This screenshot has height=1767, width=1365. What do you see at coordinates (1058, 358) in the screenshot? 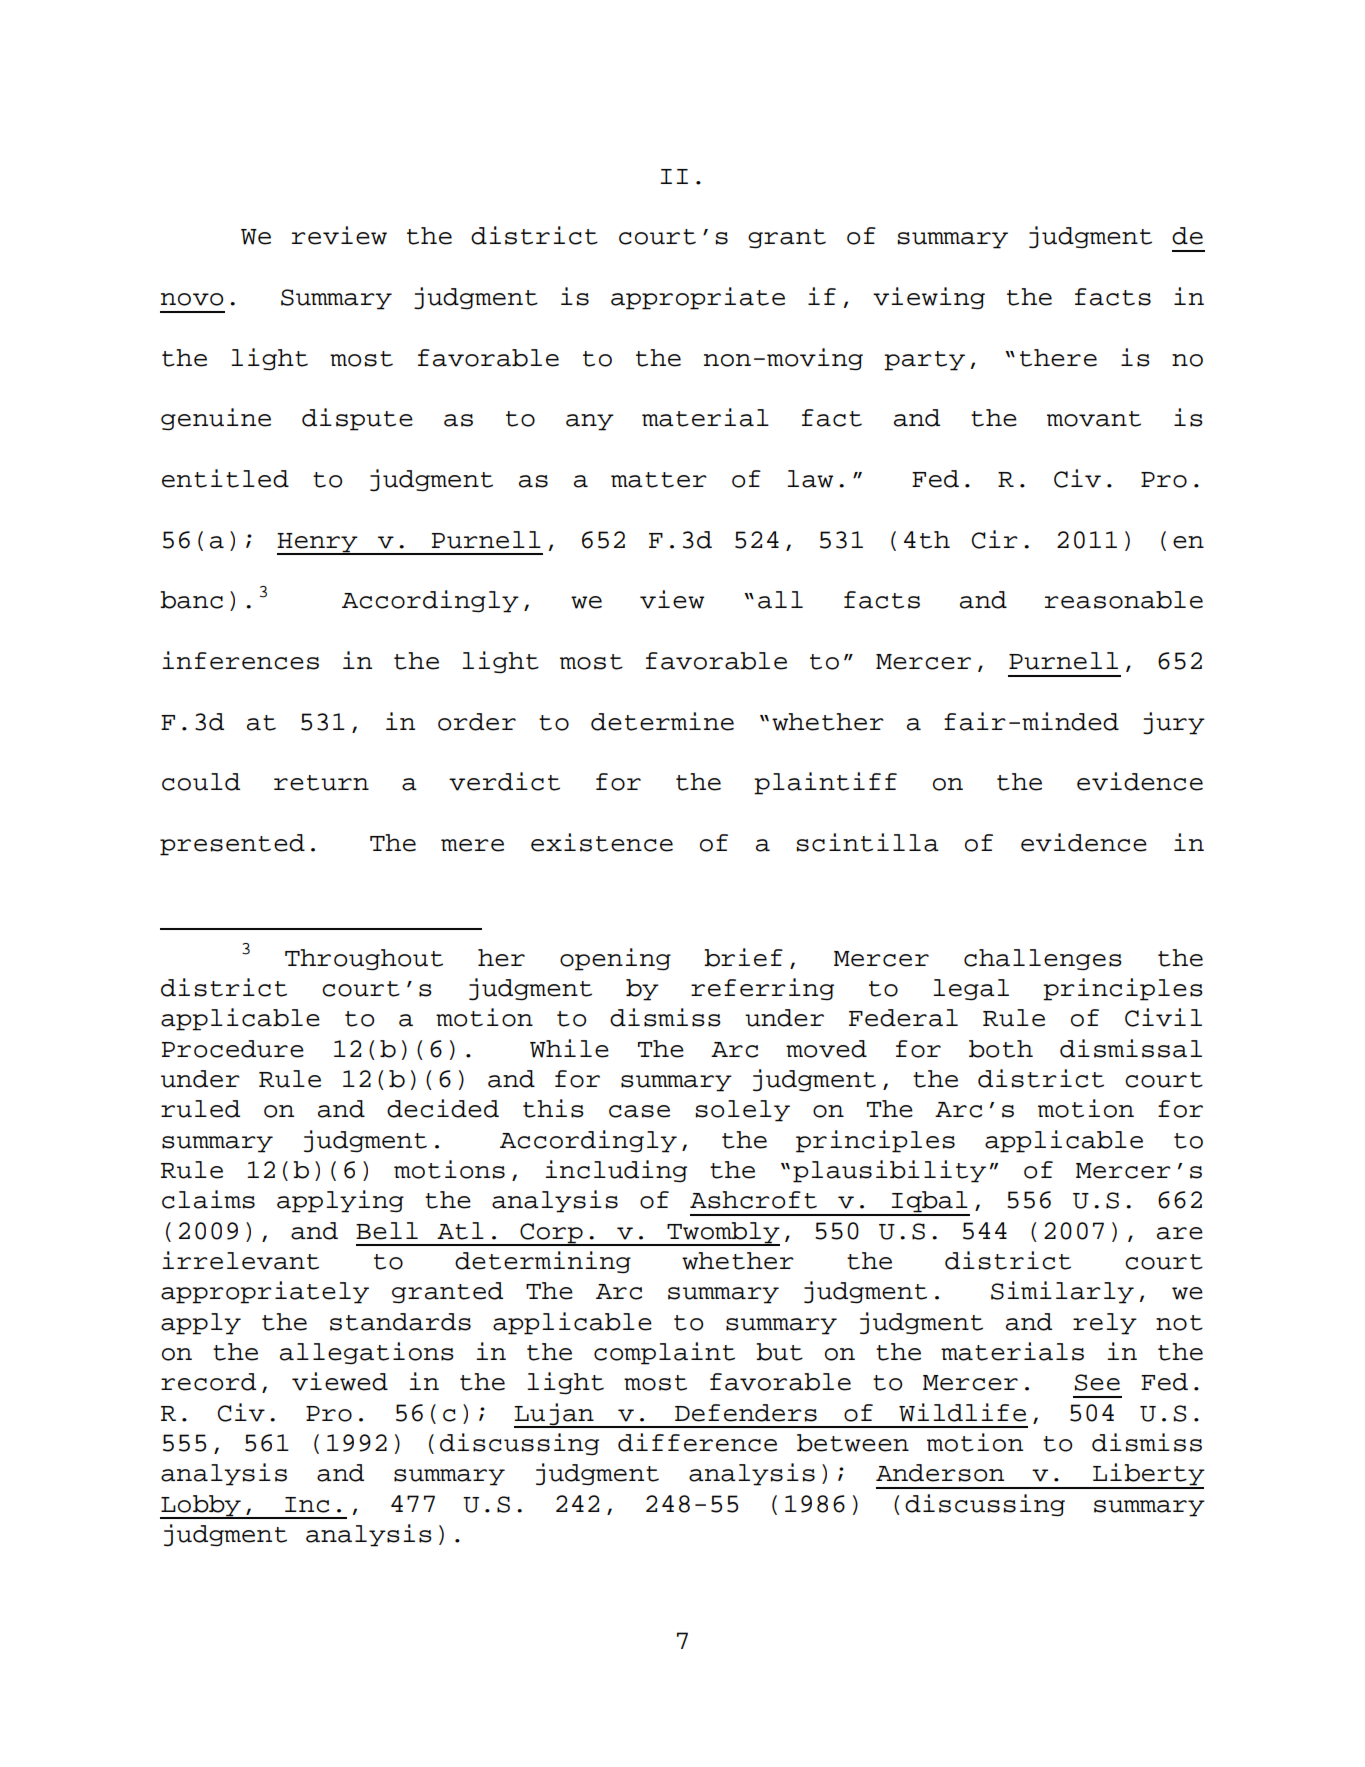
I see `there` at bounding box center [1058, 358].
